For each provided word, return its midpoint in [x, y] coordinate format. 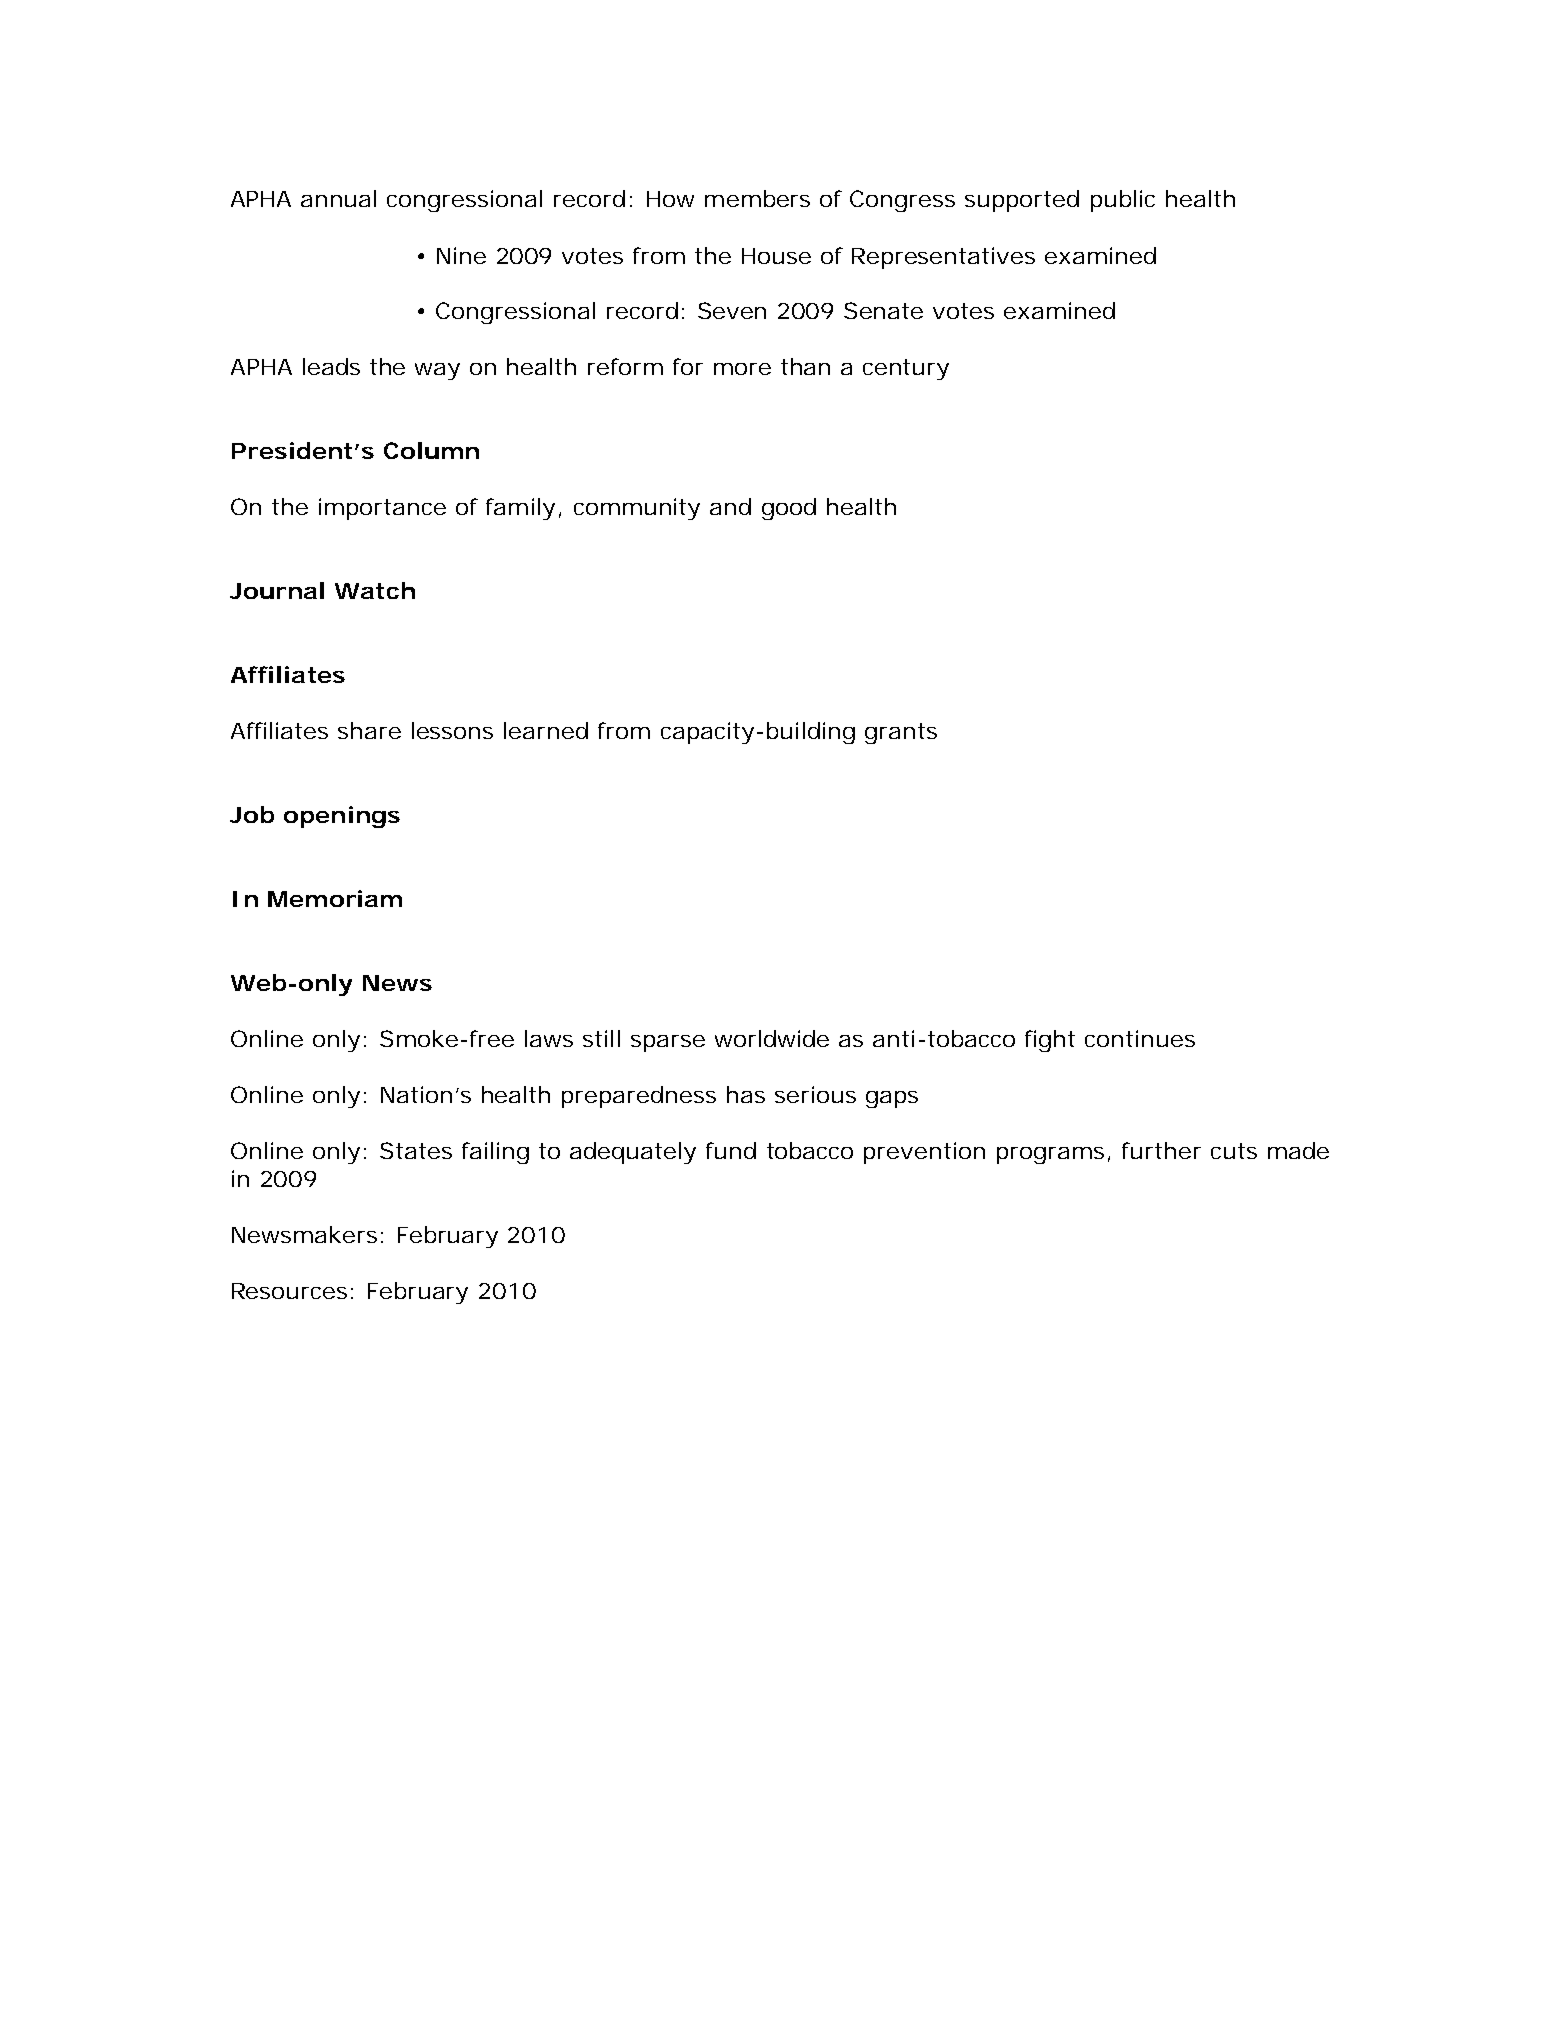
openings [342, 817]
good [789, 509]
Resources [289, 1291]
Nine [461, 255]
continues [1140, 1038]
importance [382, 509]
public [1123, 201]
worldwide [772, 1038]
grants [901, 733]
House [776, 256]
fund [731, 1150]
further [1161, 1150]
